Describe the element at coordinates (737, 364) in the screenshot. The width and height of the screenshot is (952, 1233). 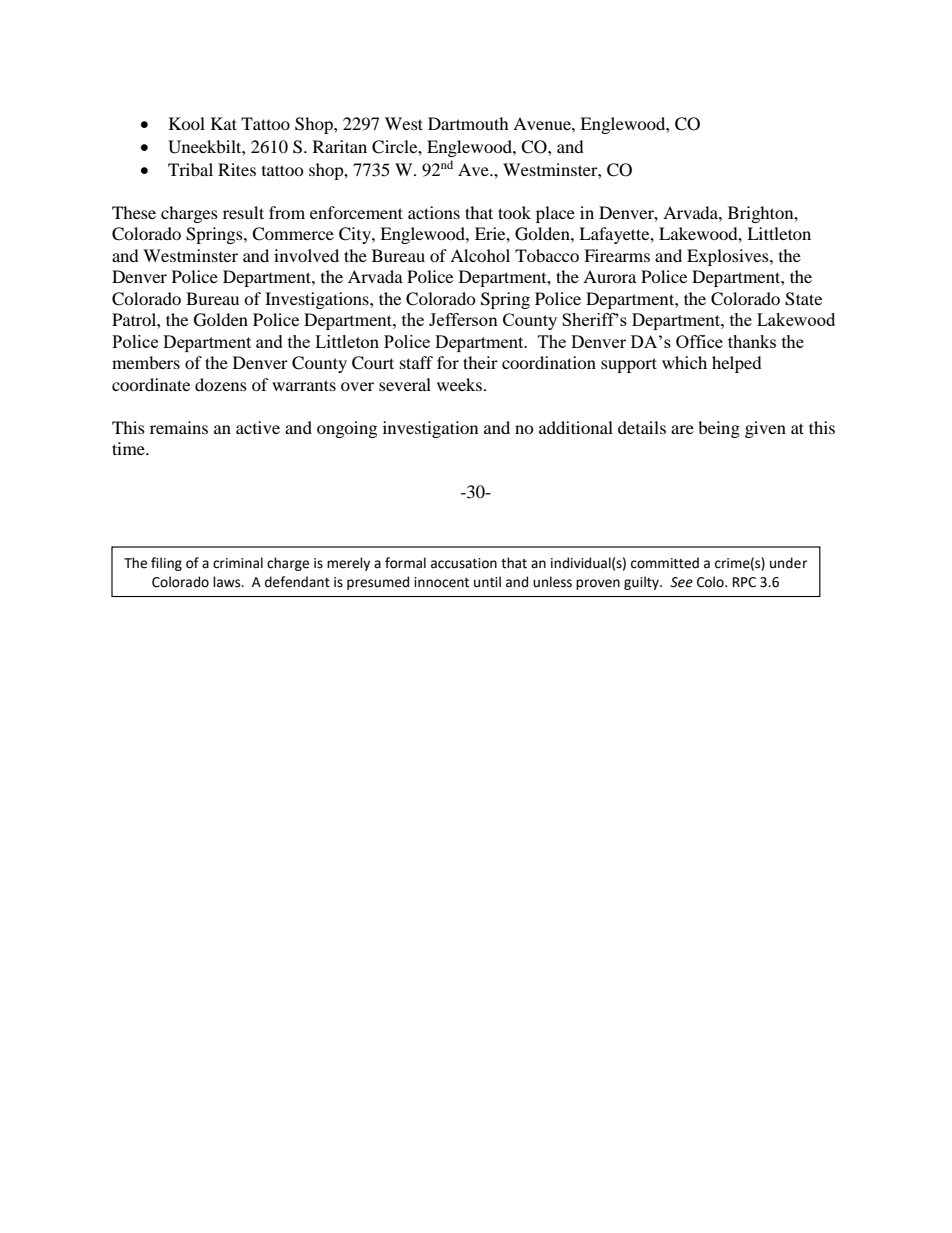
I see `helped` at that location.
